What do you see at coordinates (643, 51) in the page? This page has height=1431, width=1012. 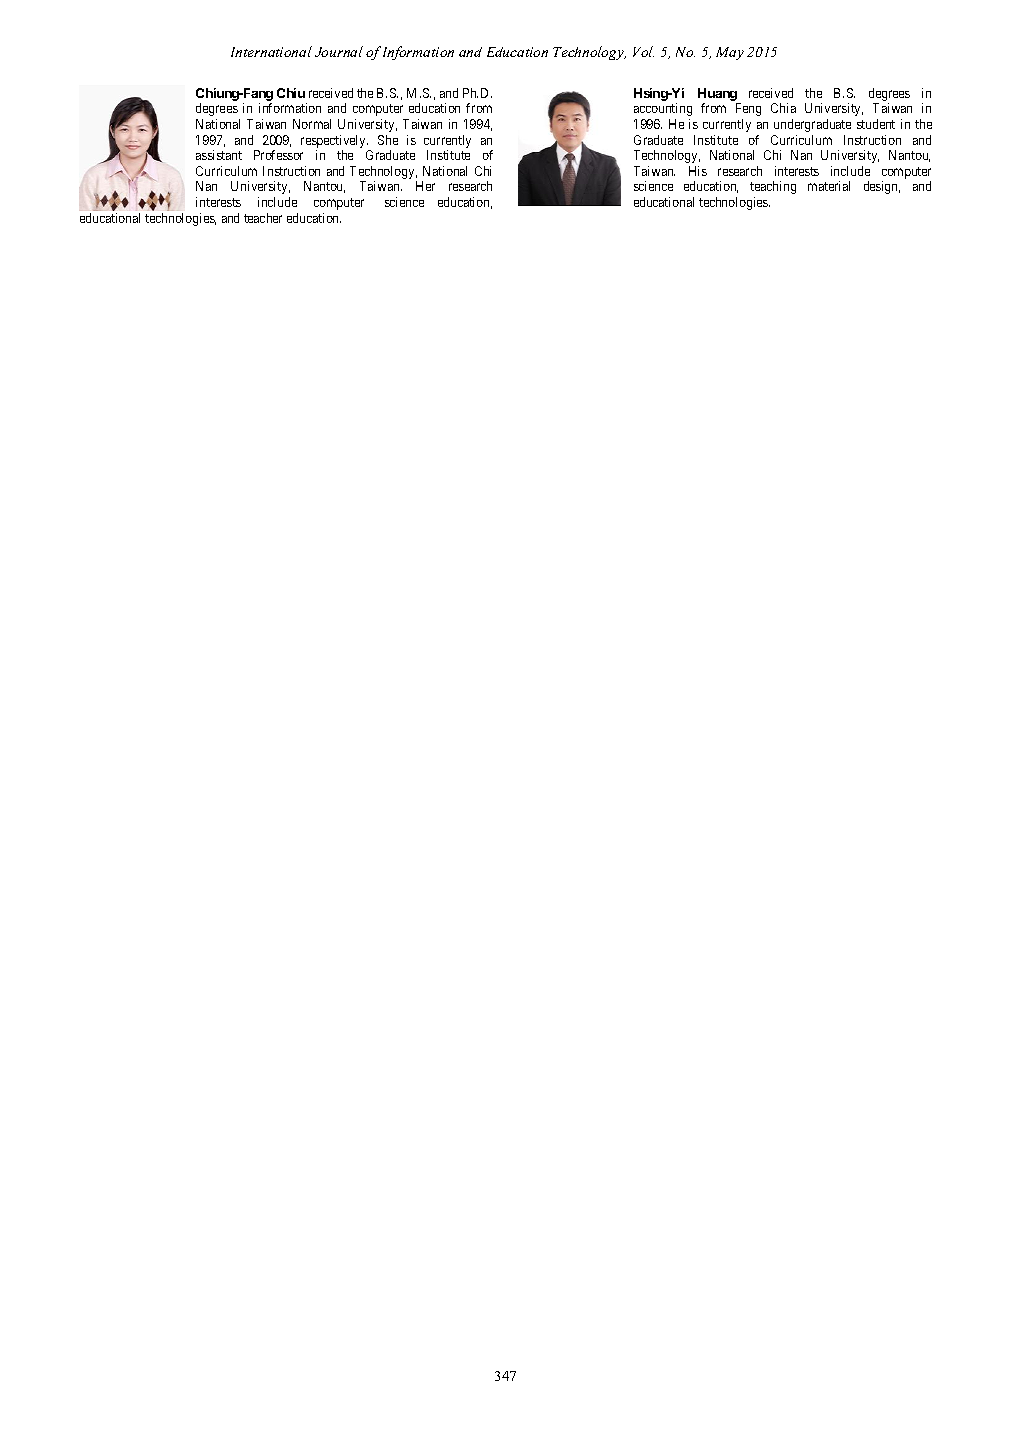 I see `Vol` at bounding box center [643, 51].
